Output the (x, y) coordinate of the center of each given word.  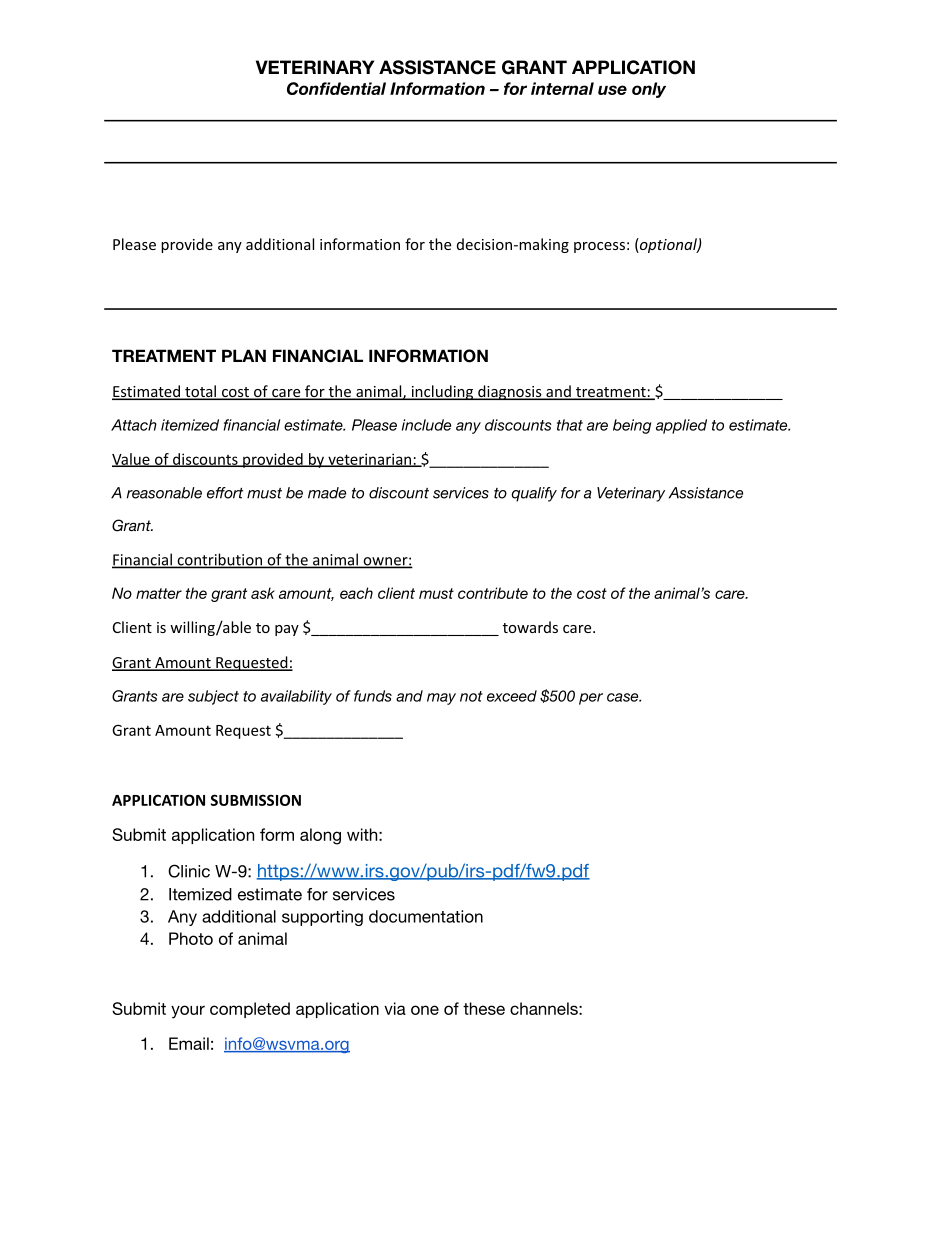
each (356, 593)
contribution (219, 560)
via (395, 1008)
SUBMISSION (256, 800)
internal (562, 88)
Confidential (336, 88)
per (591, 699)
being (632, 426)
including (442, 392)
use (612, 90)
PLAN (244, 355)
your (188, 1012)
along (320, 836)
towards (530, 627)
